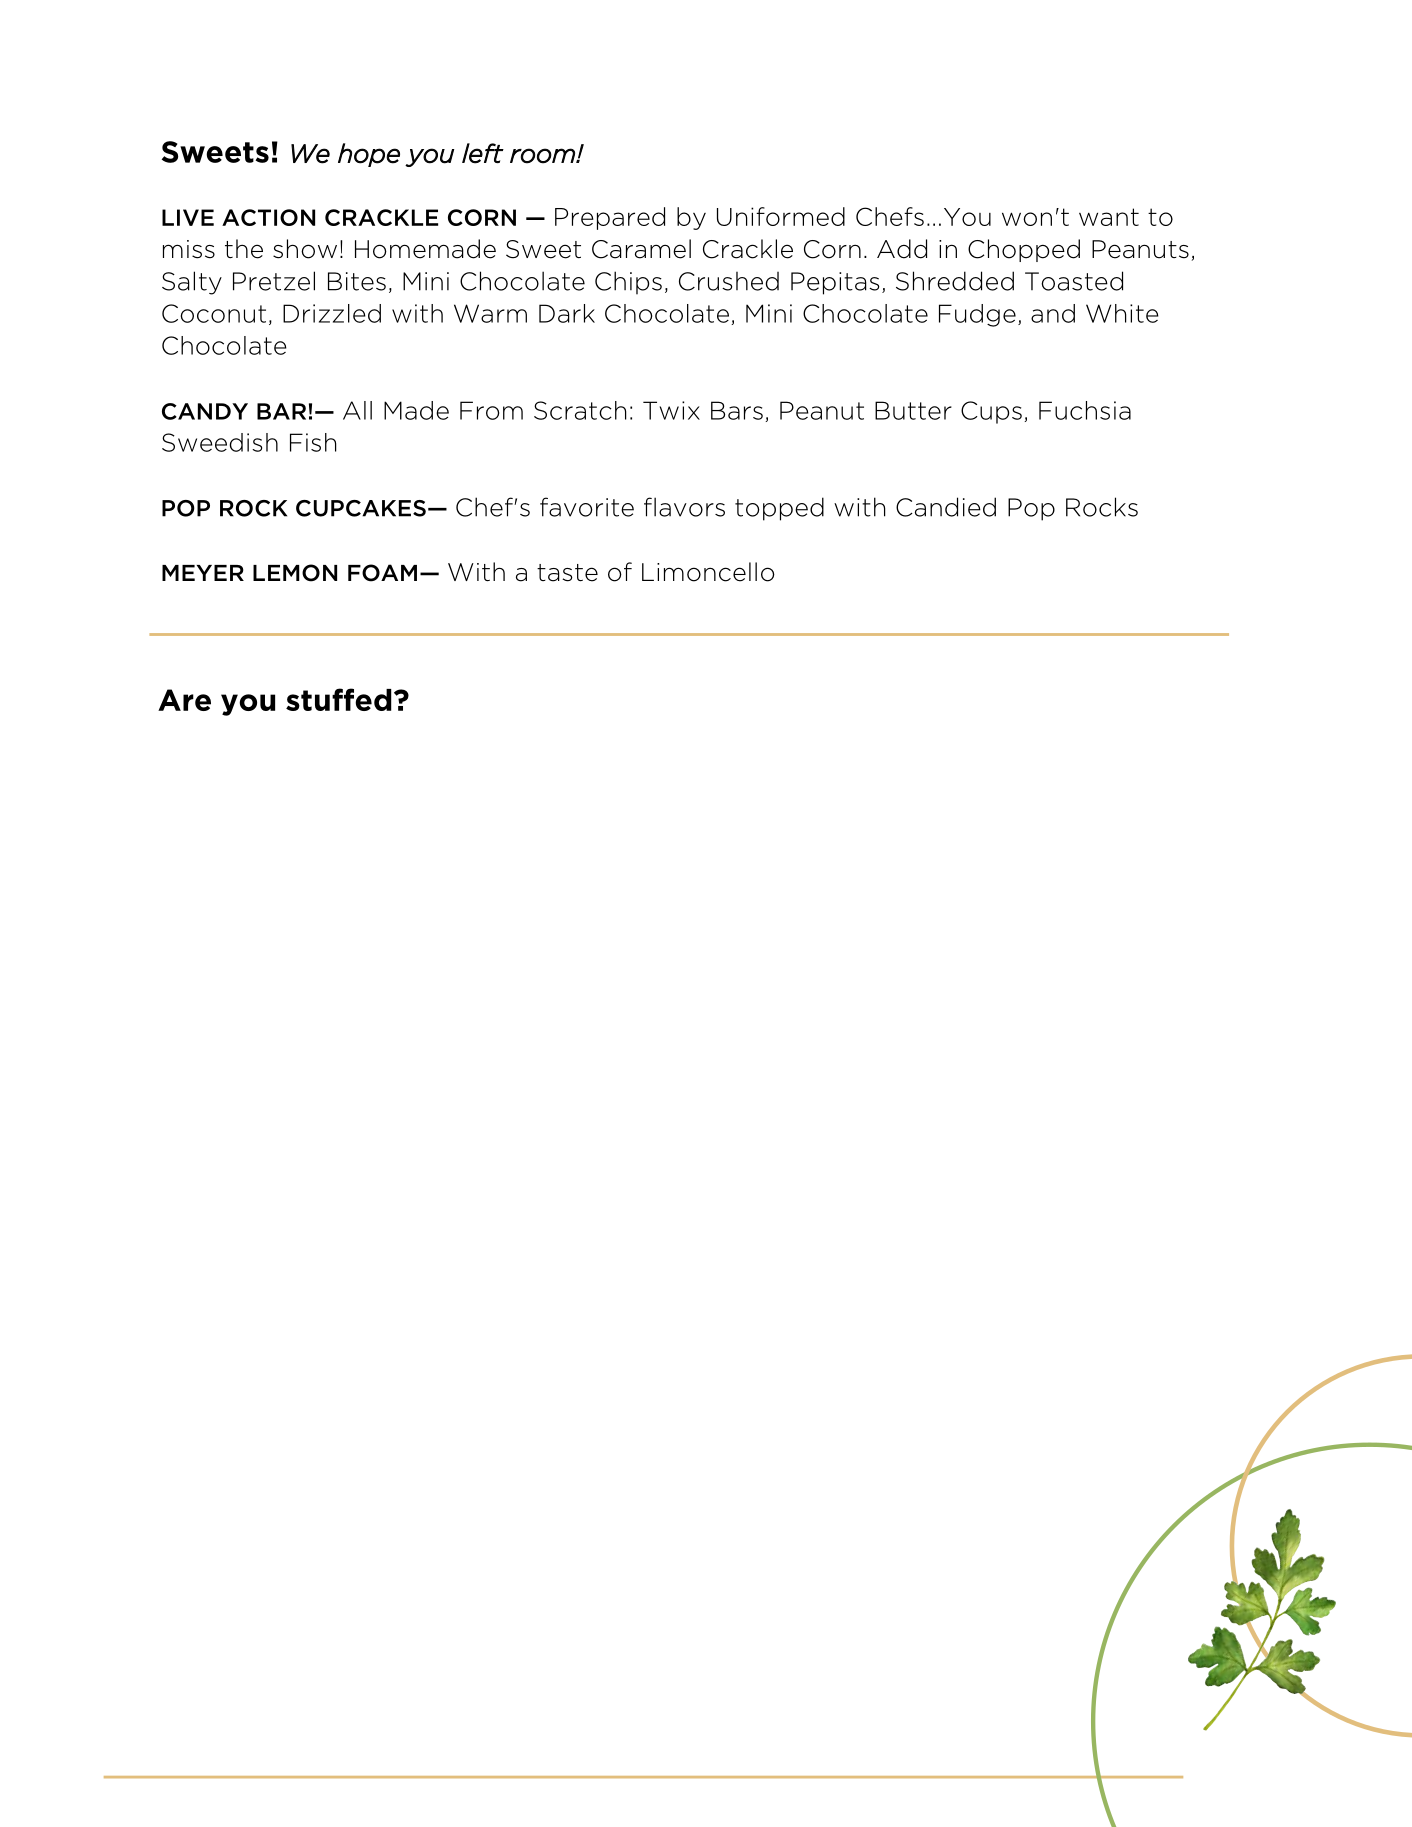  What do you see at coordinates (1109, 217) in the screenshot?
I see `want` at bounding box center [1109, 217].
